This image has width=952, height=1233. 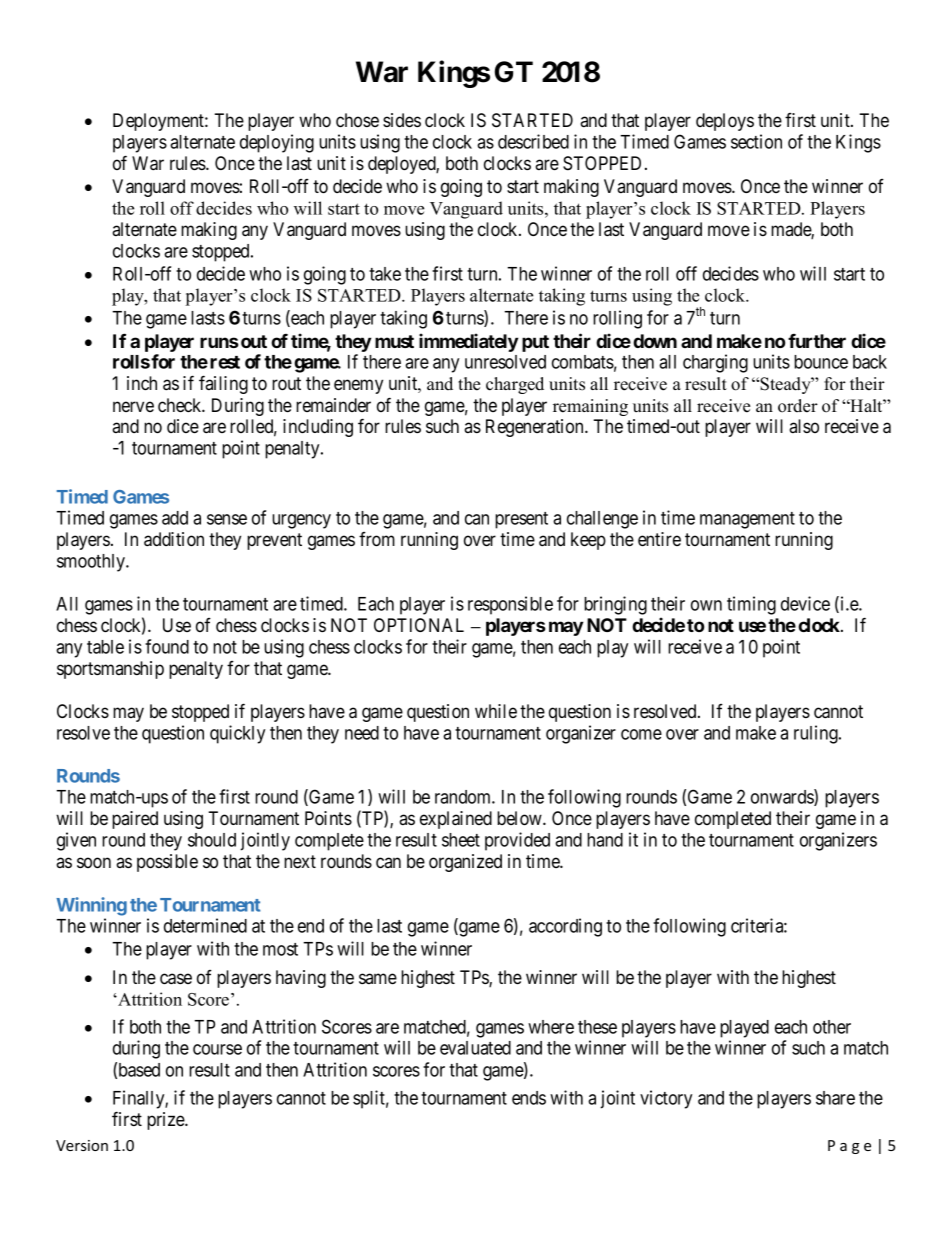 I want to click on deploying, so click(x=277, y=143).
